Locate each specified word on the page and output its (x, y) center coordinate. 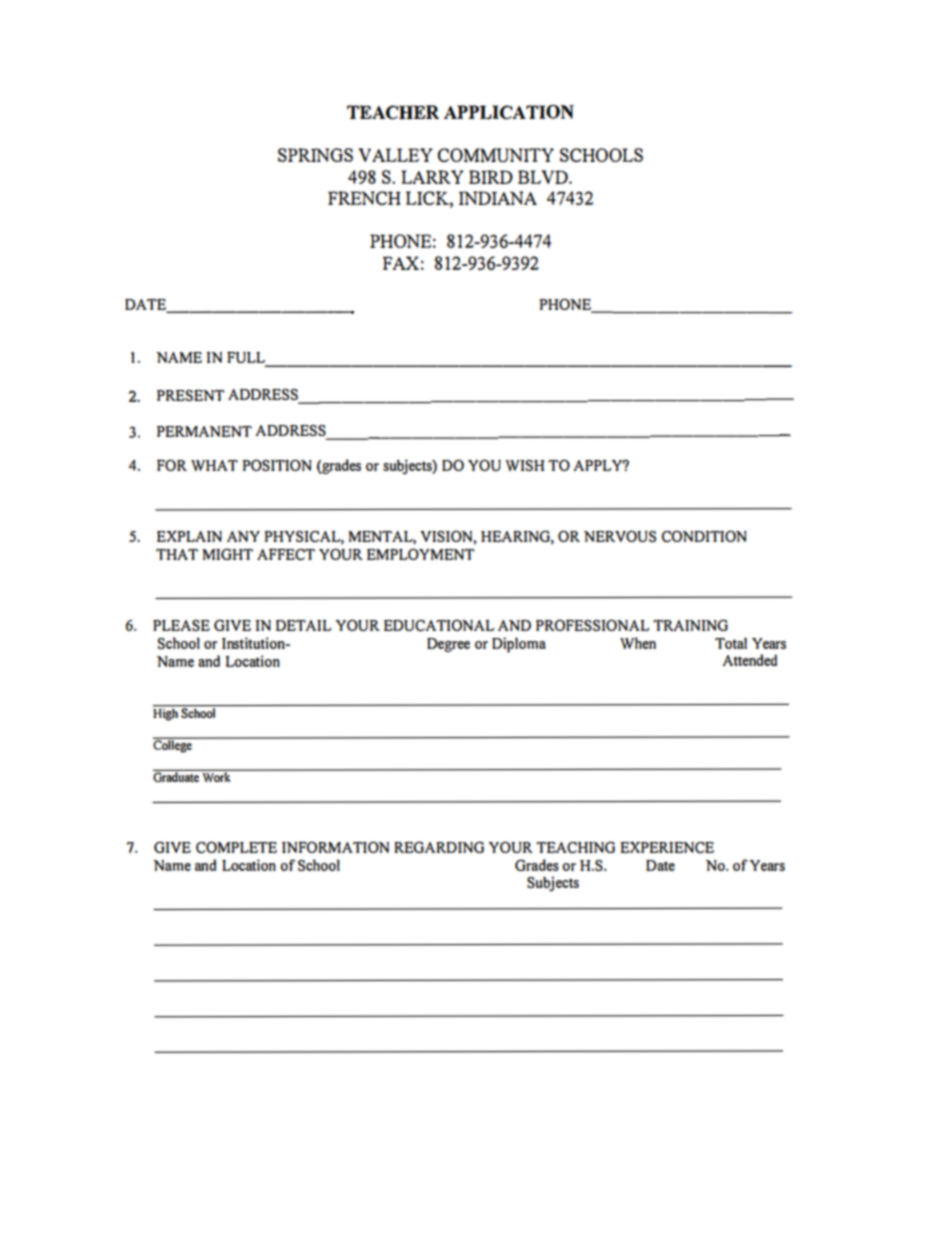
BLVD (544, 177)
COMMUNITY (496, 155)
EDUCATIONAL (439, 625)
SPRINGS (315, 155)
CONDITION (704, 536)
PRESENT (191, 395)
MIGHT (228, 554)
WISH (525, 465)
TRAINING (690, 625)
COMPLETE (236, 847)
